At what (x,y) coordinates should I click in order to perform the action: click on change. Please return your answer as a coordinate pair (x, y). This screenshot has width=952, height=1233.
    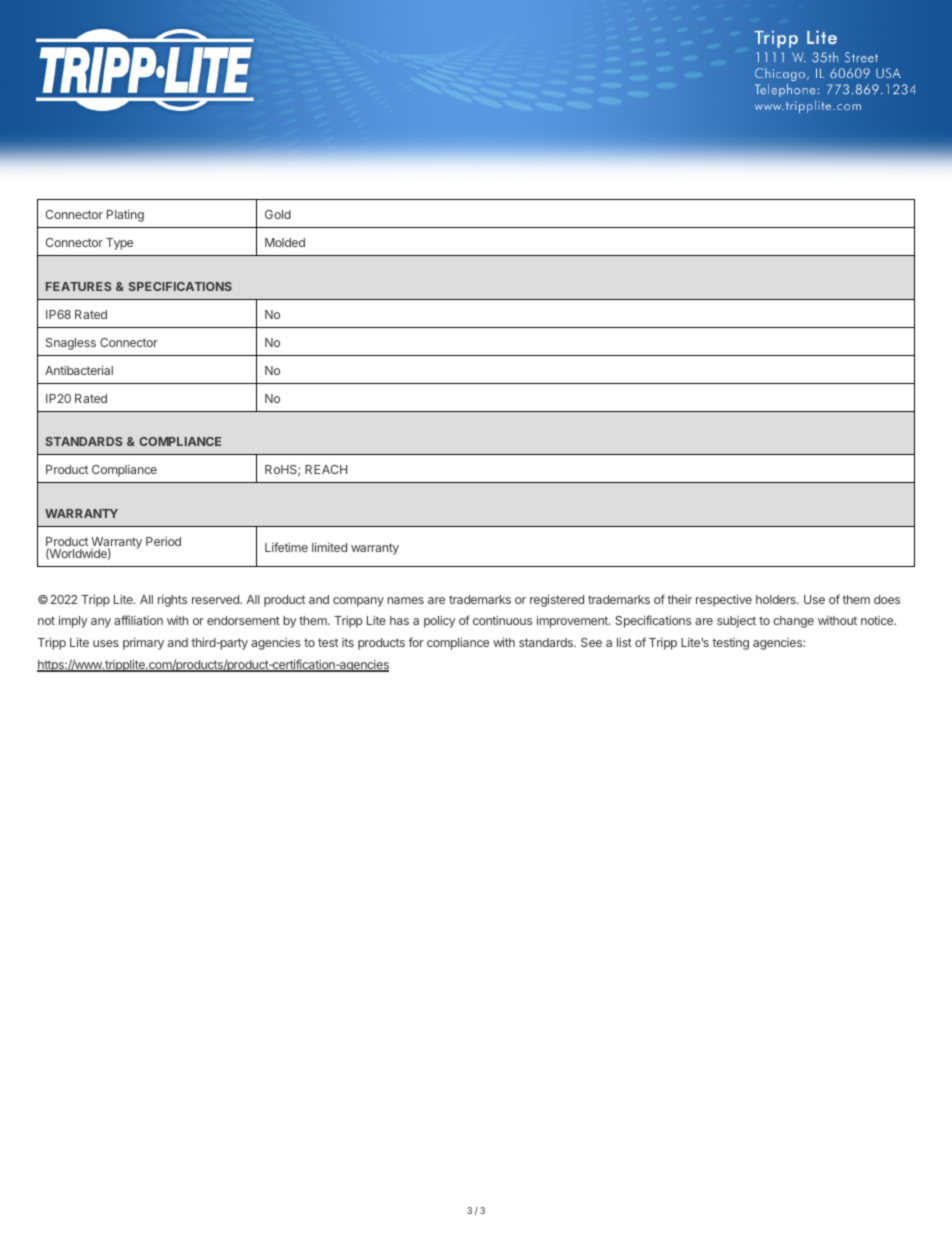
    Looking at the image, I should click on (793, 622).
